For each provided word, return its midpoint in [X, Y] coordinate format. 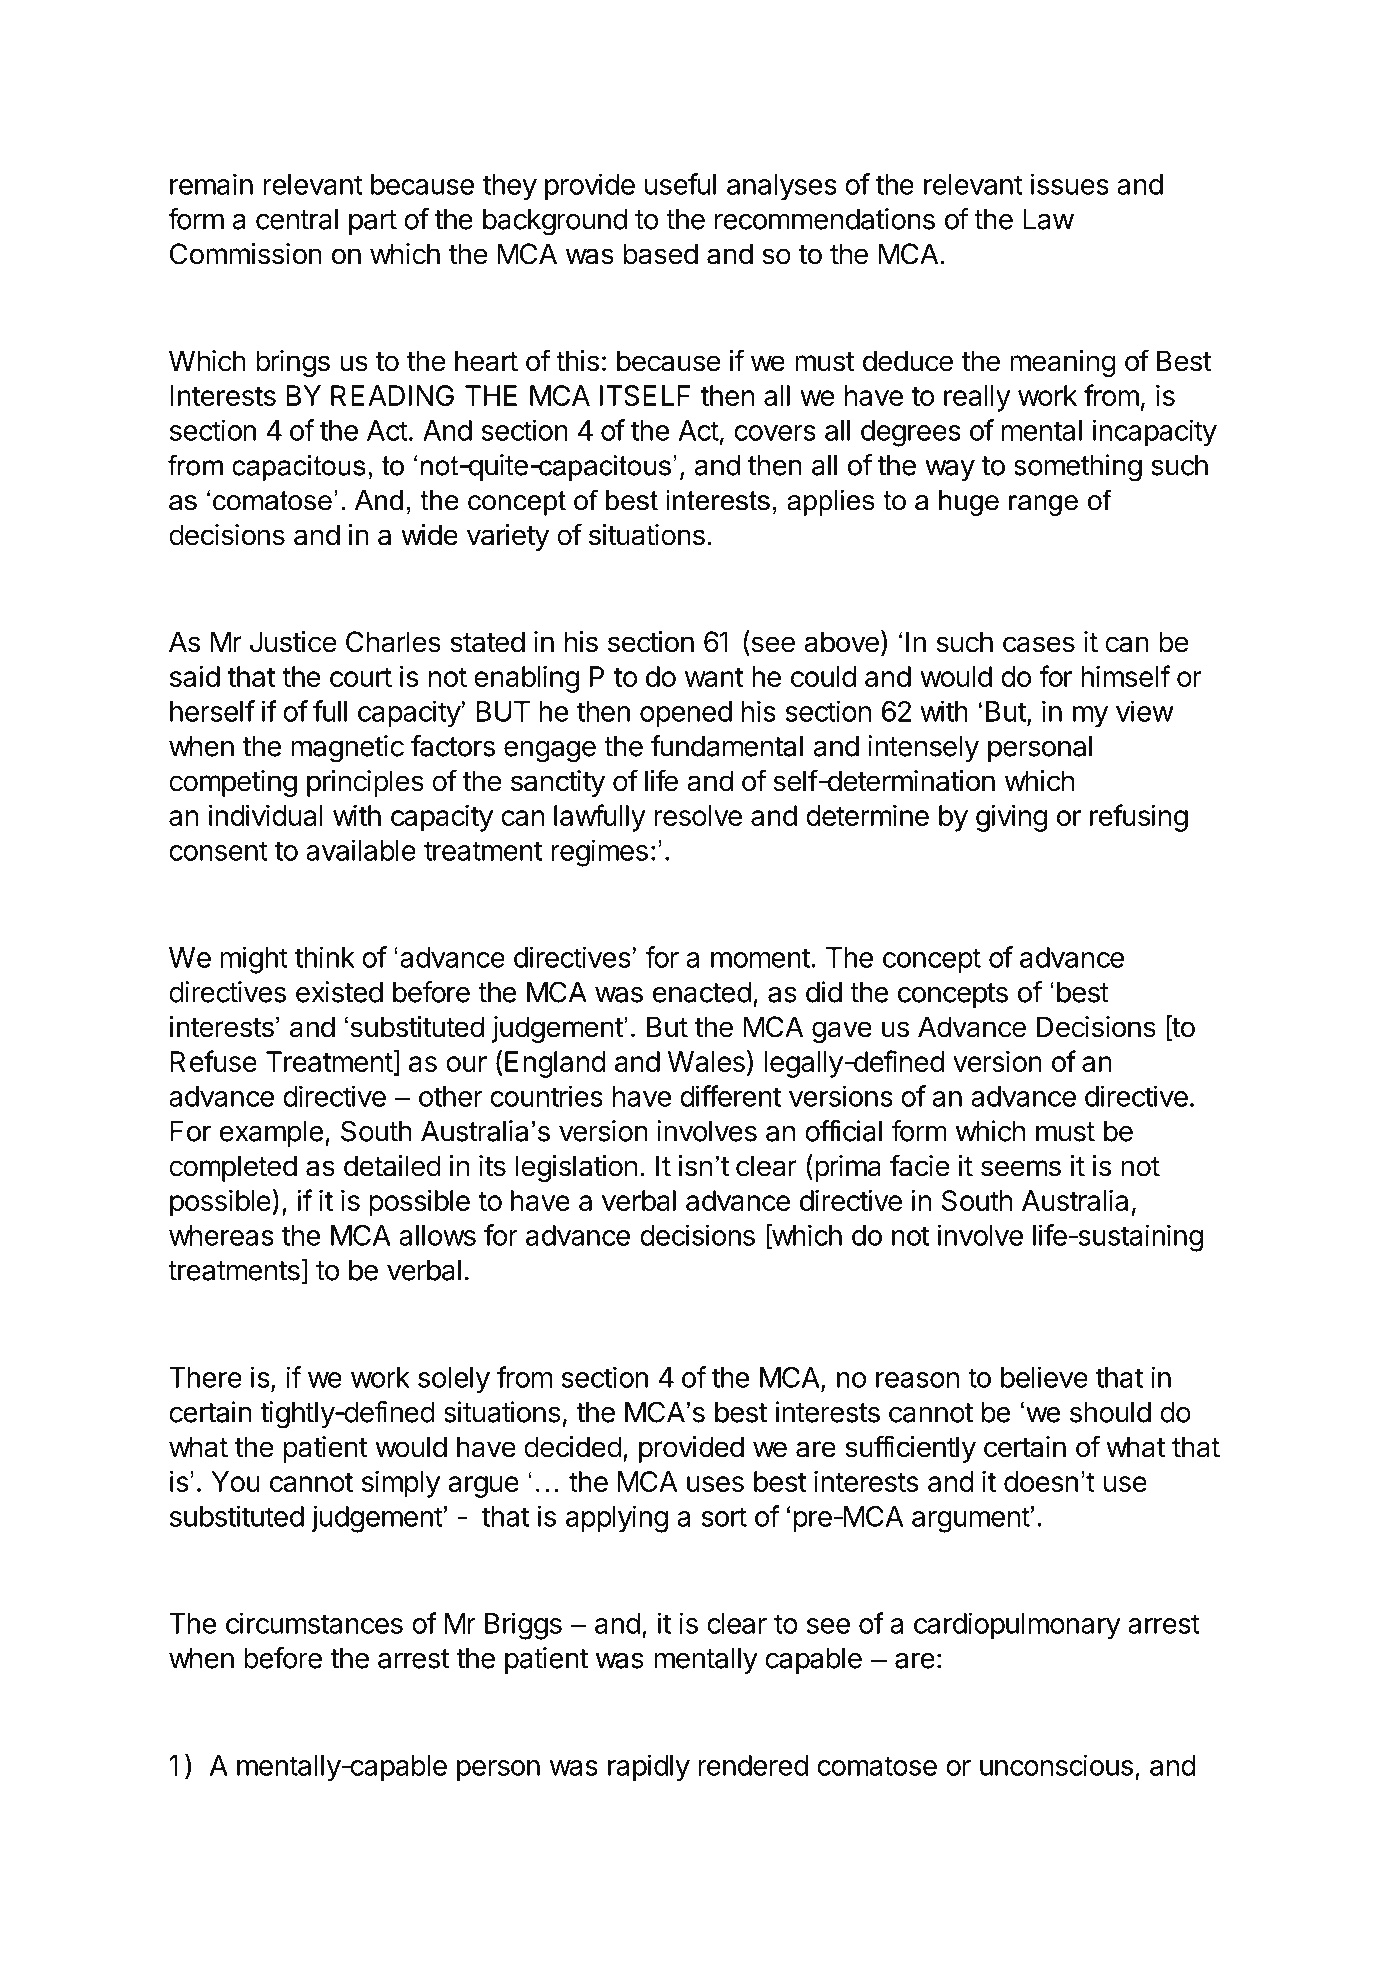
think [325, 957]
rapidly [649, 1768]
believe [1044, 1377]
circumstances [314, 1623]
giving [1011, 818]
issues [1070, 184]
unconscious [1056, 1765]
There [205, 1377]
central [297, 219]
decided [573, 1447]
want [714, 677]
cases [1039, 644]
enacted [702, 992]
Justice [293, 642]
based [661, 254]
